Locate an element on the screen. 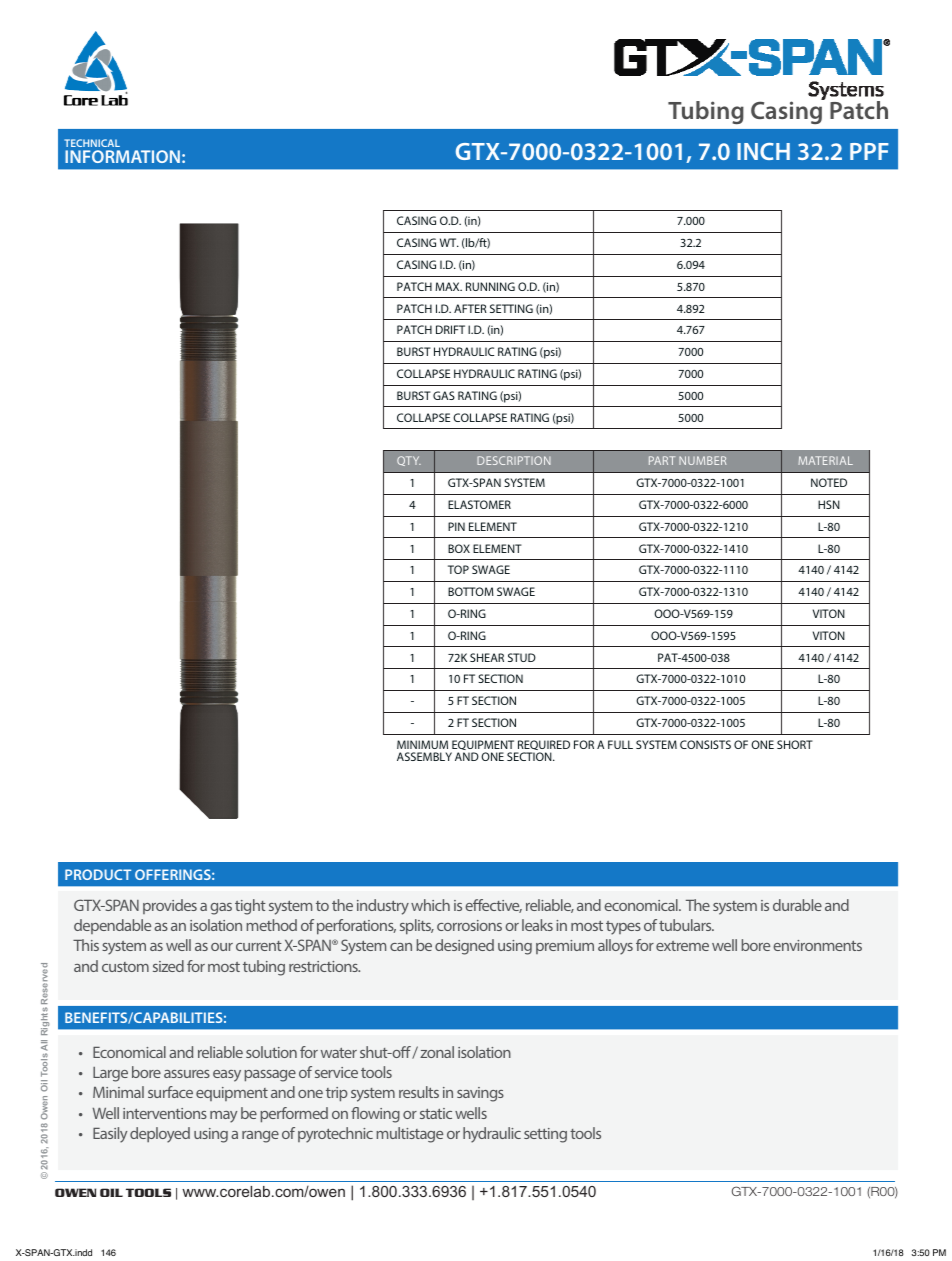 The height and width of the screenshot is (1261, 952). environments is located at coordinates (817, 945).
